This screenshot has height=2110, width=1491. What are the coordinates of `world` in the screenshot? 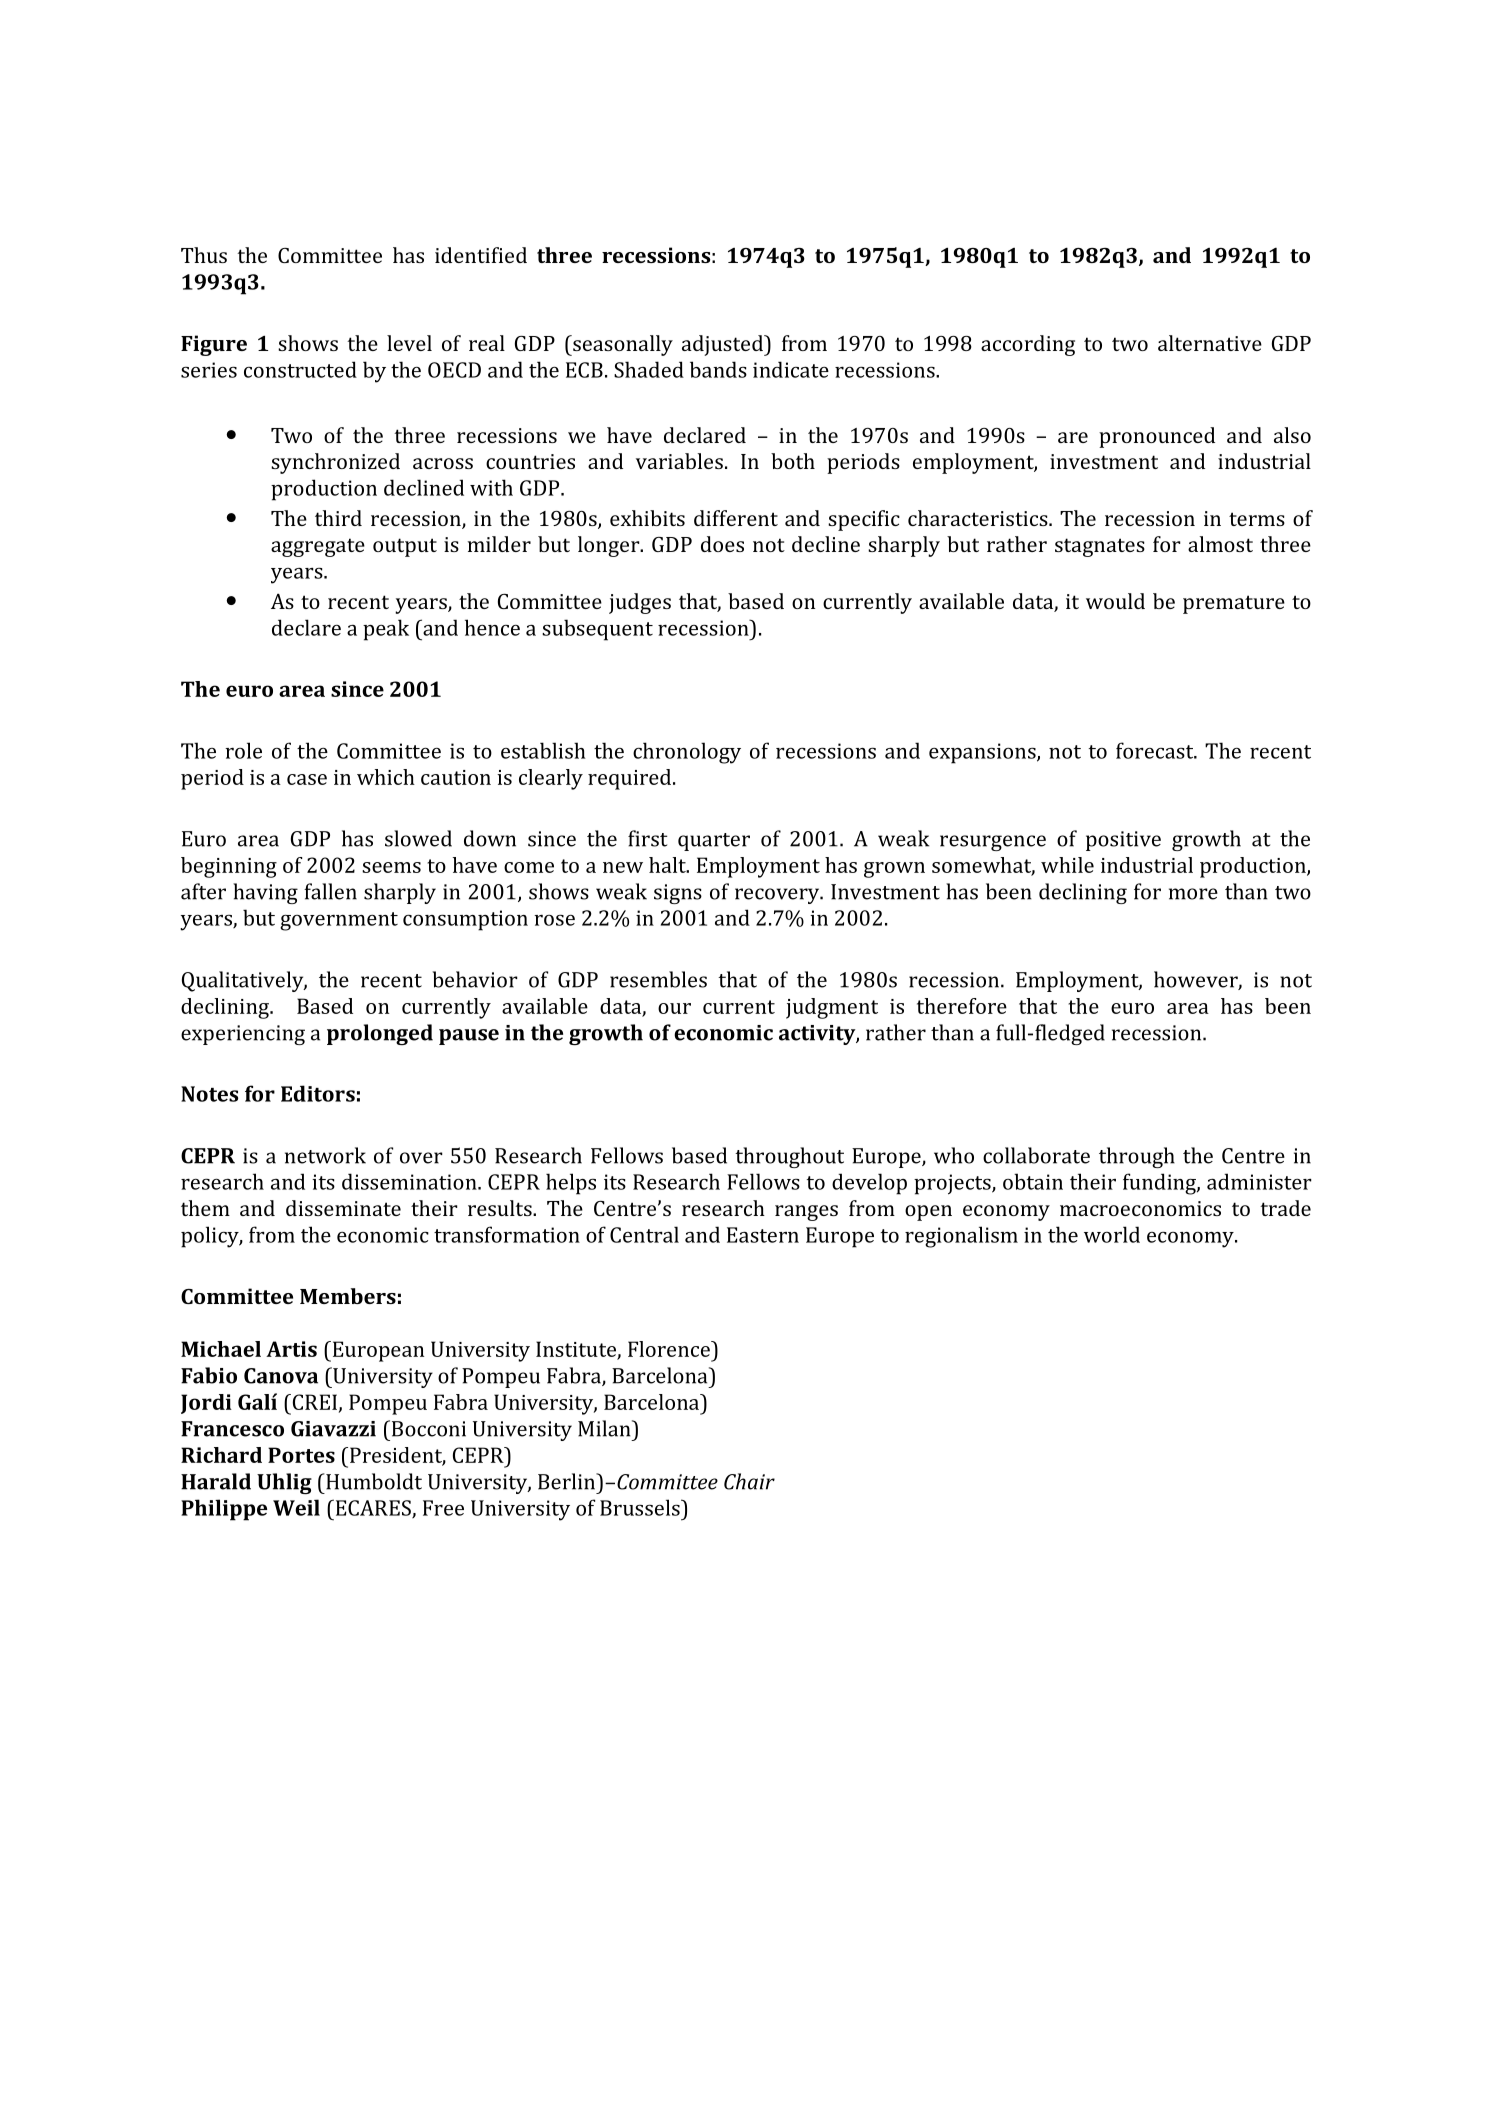 It's located at (1112, 1234).
